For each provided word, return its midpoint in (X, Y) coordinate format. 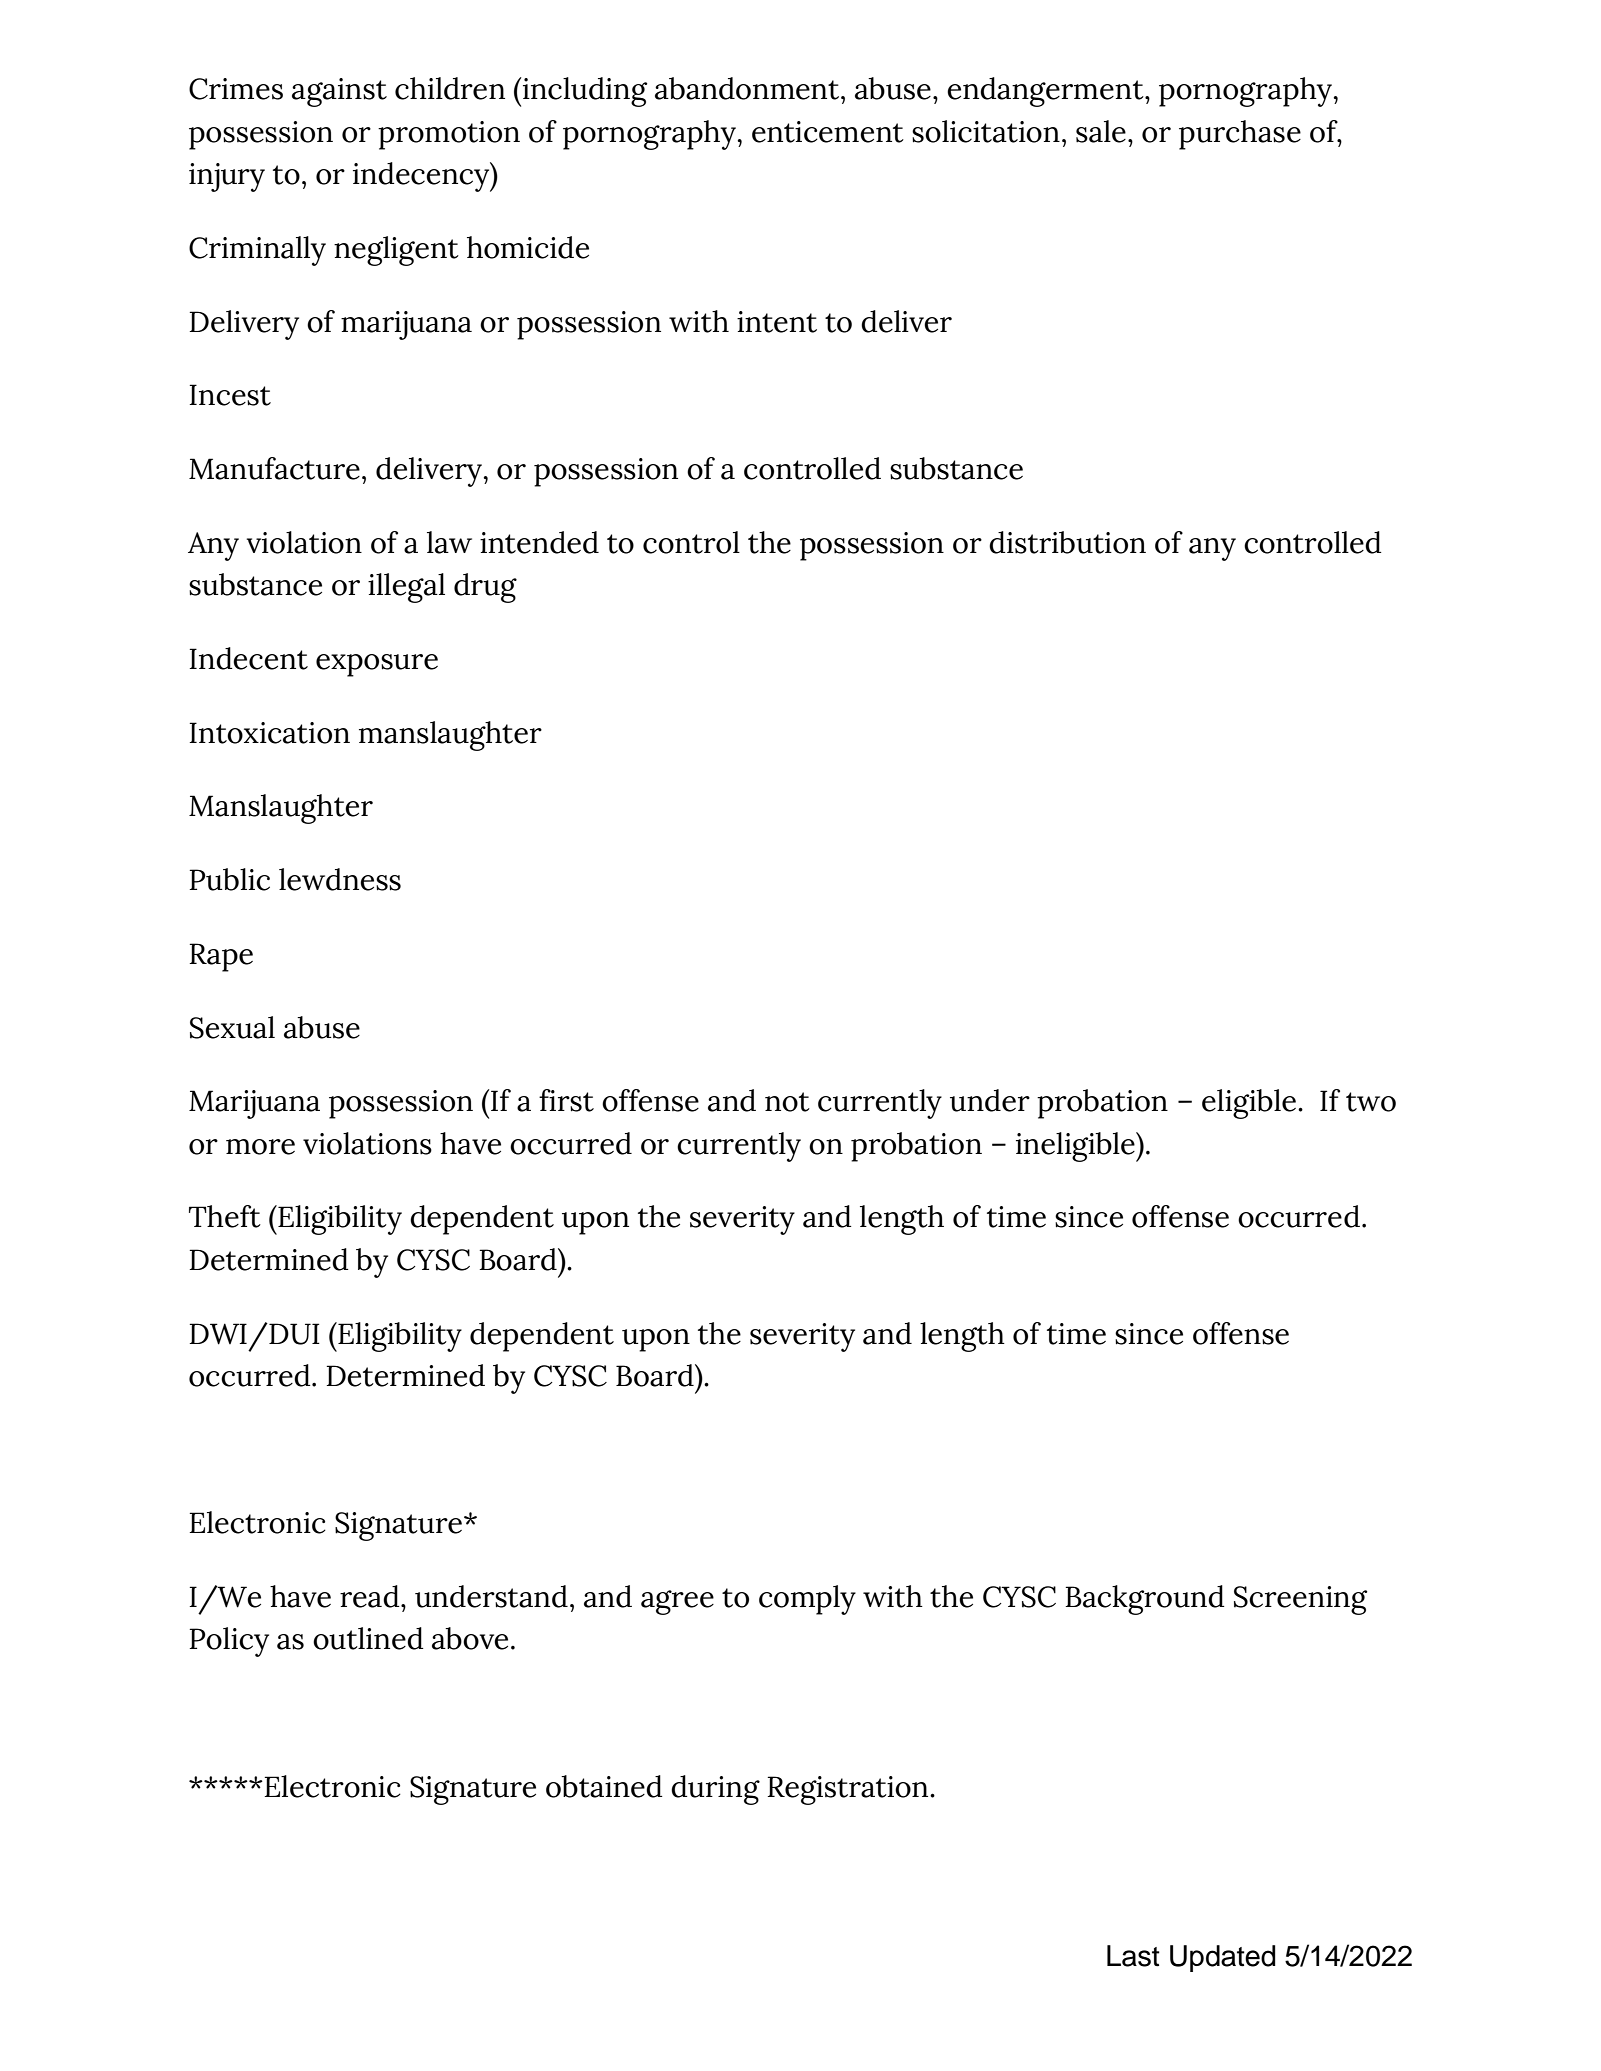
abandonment (748, 88)
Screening (1300, 1600)
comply (807, 1600)
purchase (1240, 135)
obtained (604, 1786)
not (787, 1102)
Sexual (232, 1027)
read (371, 1596)
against (339, 92)
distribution (1067, 542)
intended (539, 542)
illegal (406, 588)
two (1371, 1102)
